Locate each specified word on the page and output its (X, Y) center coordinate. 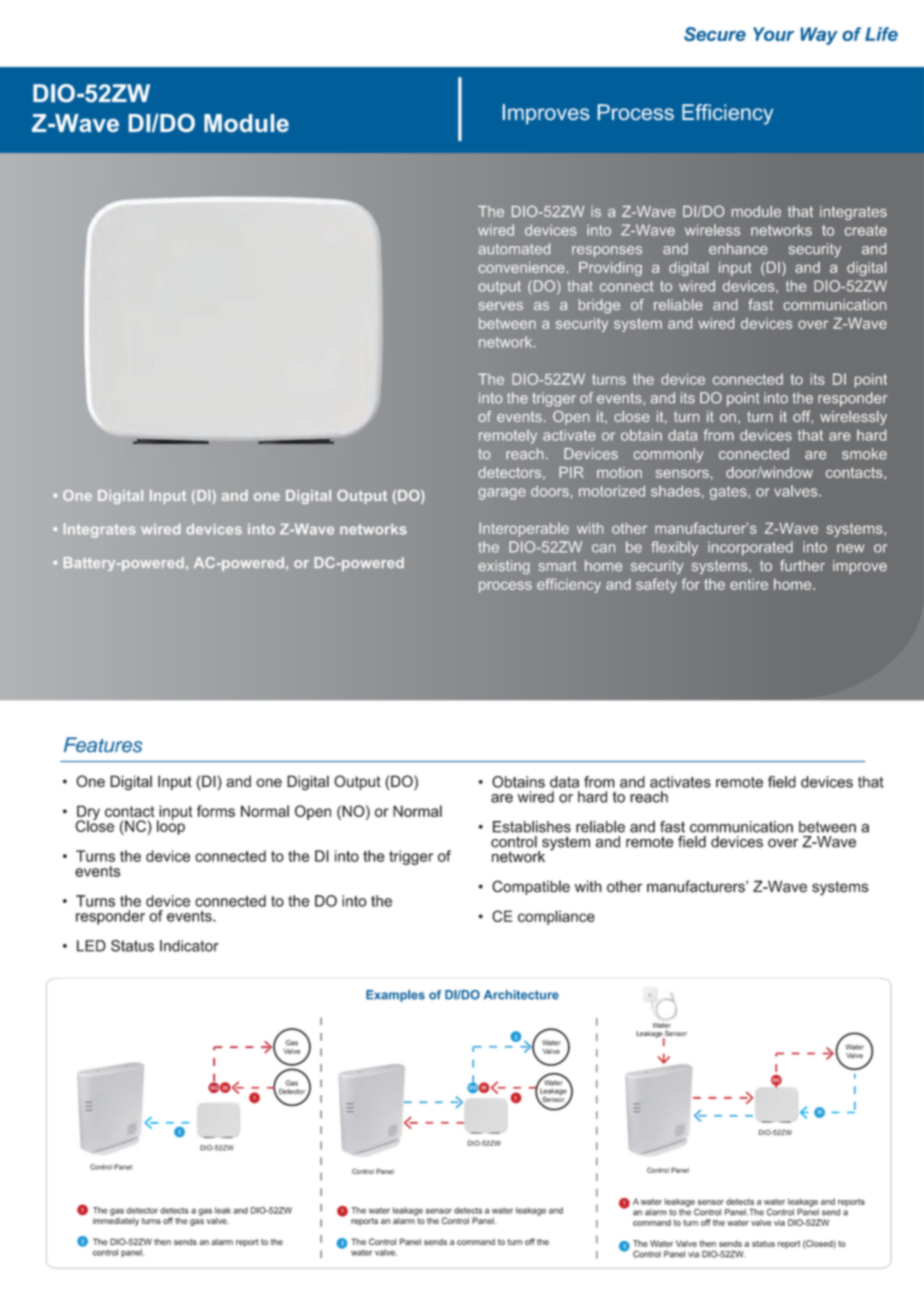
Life (881, 34)
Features (103, 744)
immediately (116, 1220)
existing (504, 567)
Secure (715, 34)
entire (749, 584)
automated (514, 249)
